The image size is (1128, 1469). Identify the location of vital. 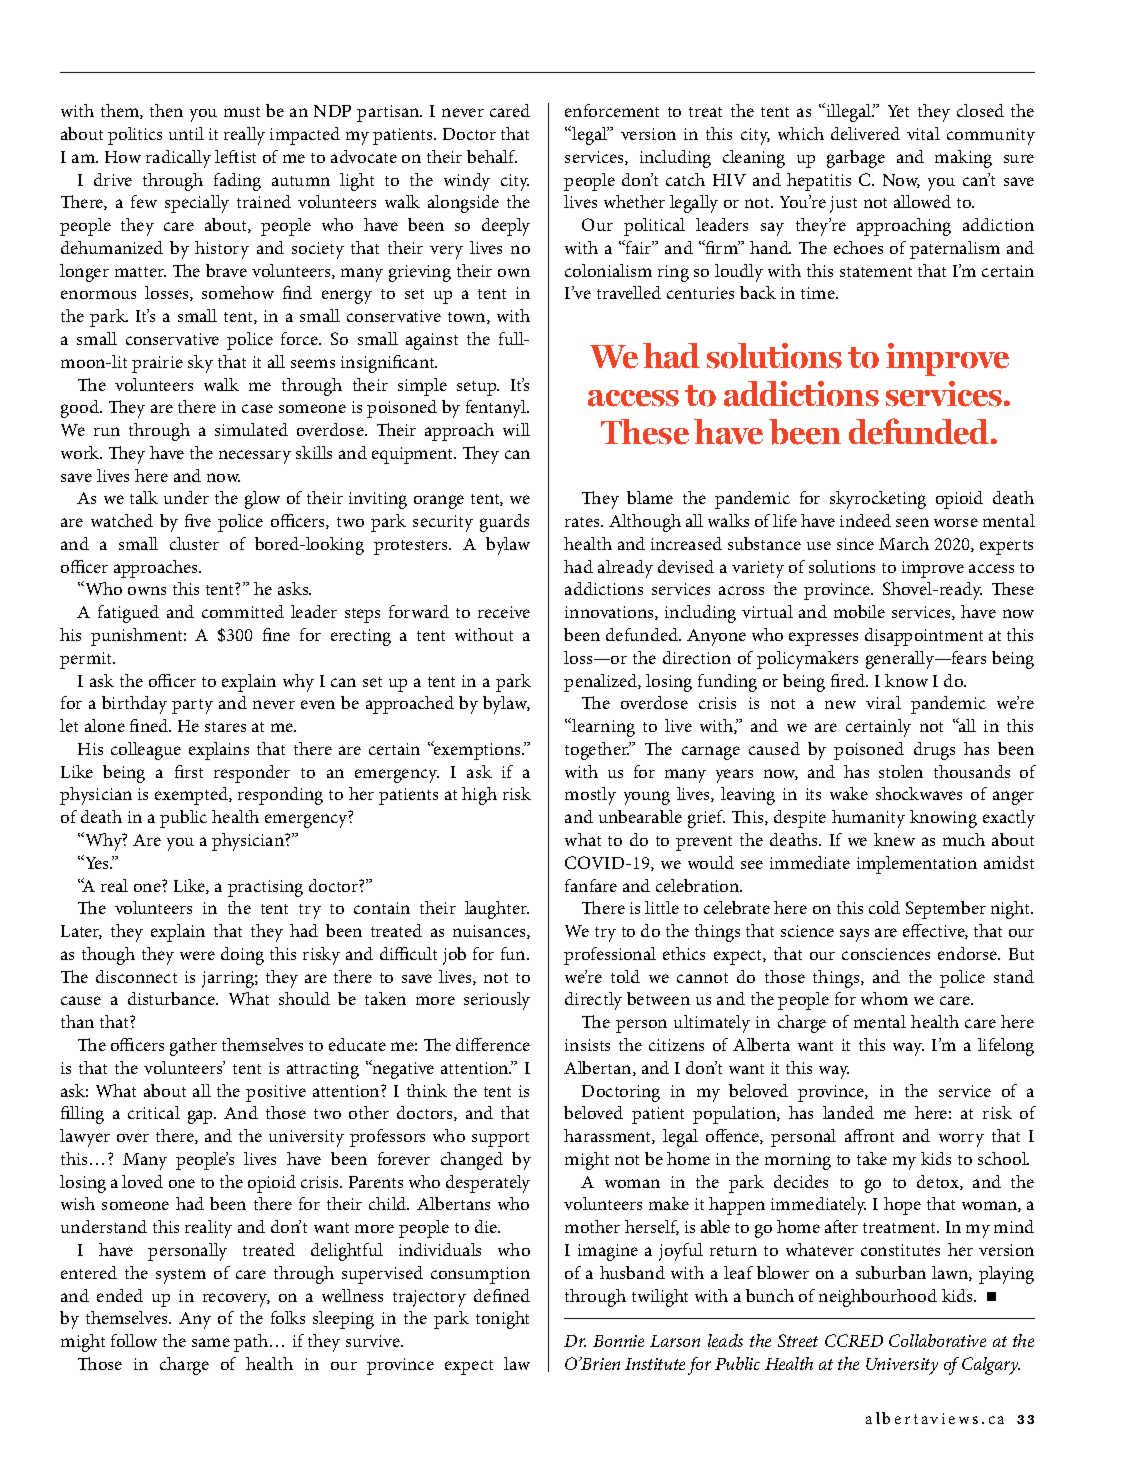
(923, 133).
